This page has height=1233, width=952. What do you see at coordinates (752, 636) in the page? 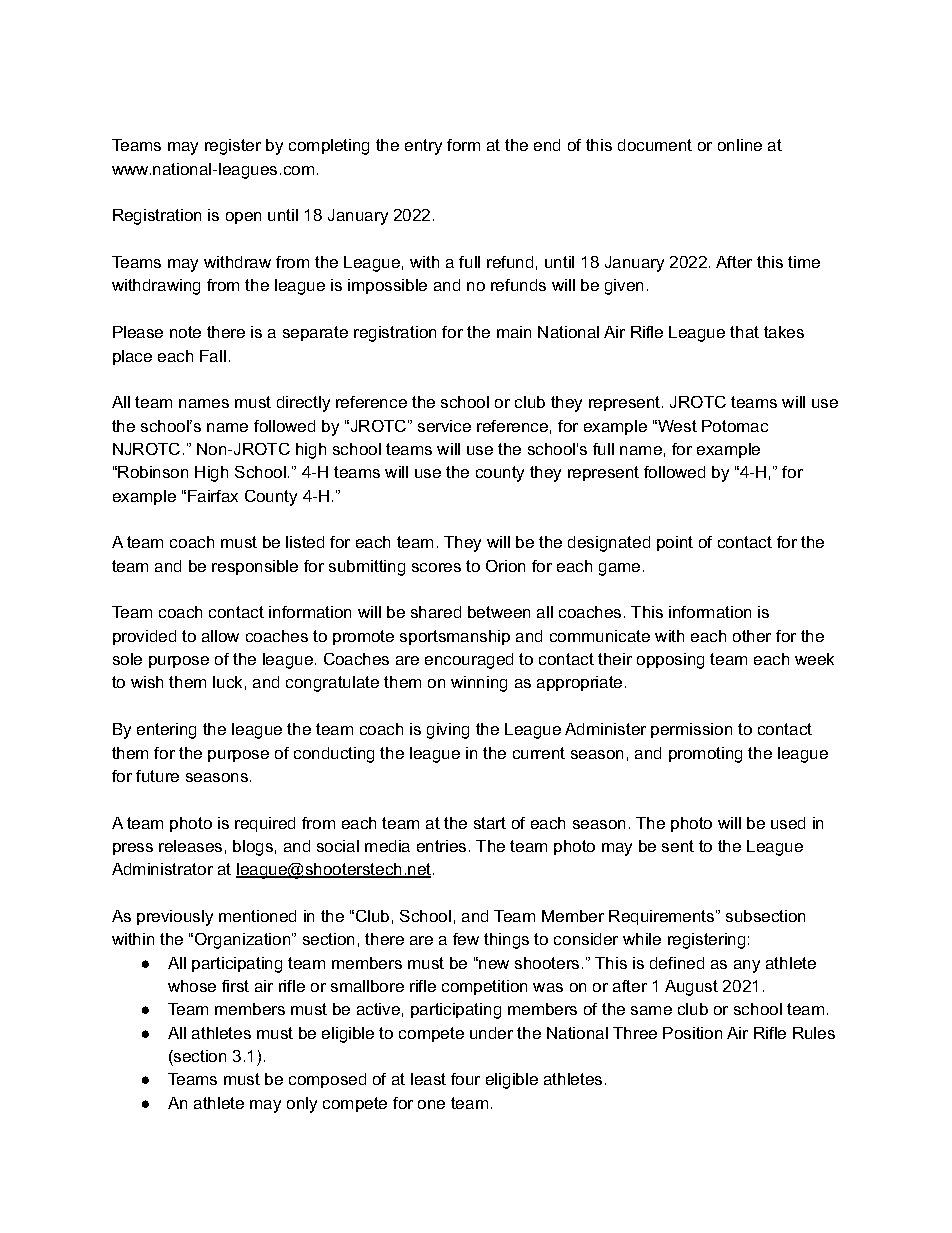
I see `other` at bounding box center [752, 636].
